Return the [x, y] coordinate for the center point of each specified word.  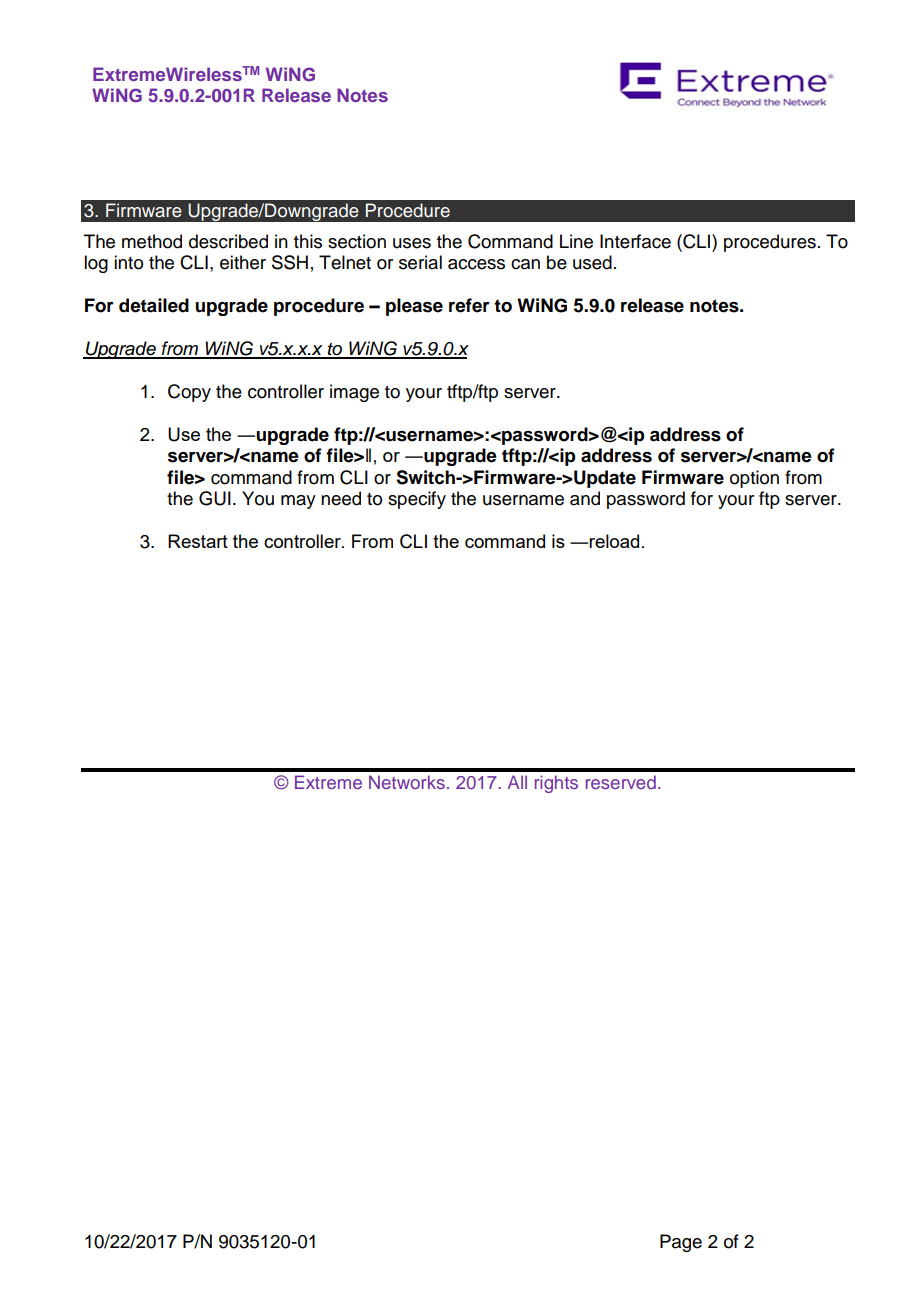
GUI [215, 498]
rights [556, 784]
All [517, 782]
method [152, 241]
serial [420, 262]
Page [681, 1243]
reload [614, 541]
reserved [621, 782]
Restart [198, 541]
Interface [635, 241]
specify [417, 500]
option [754, 479]
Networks [407, 782]
